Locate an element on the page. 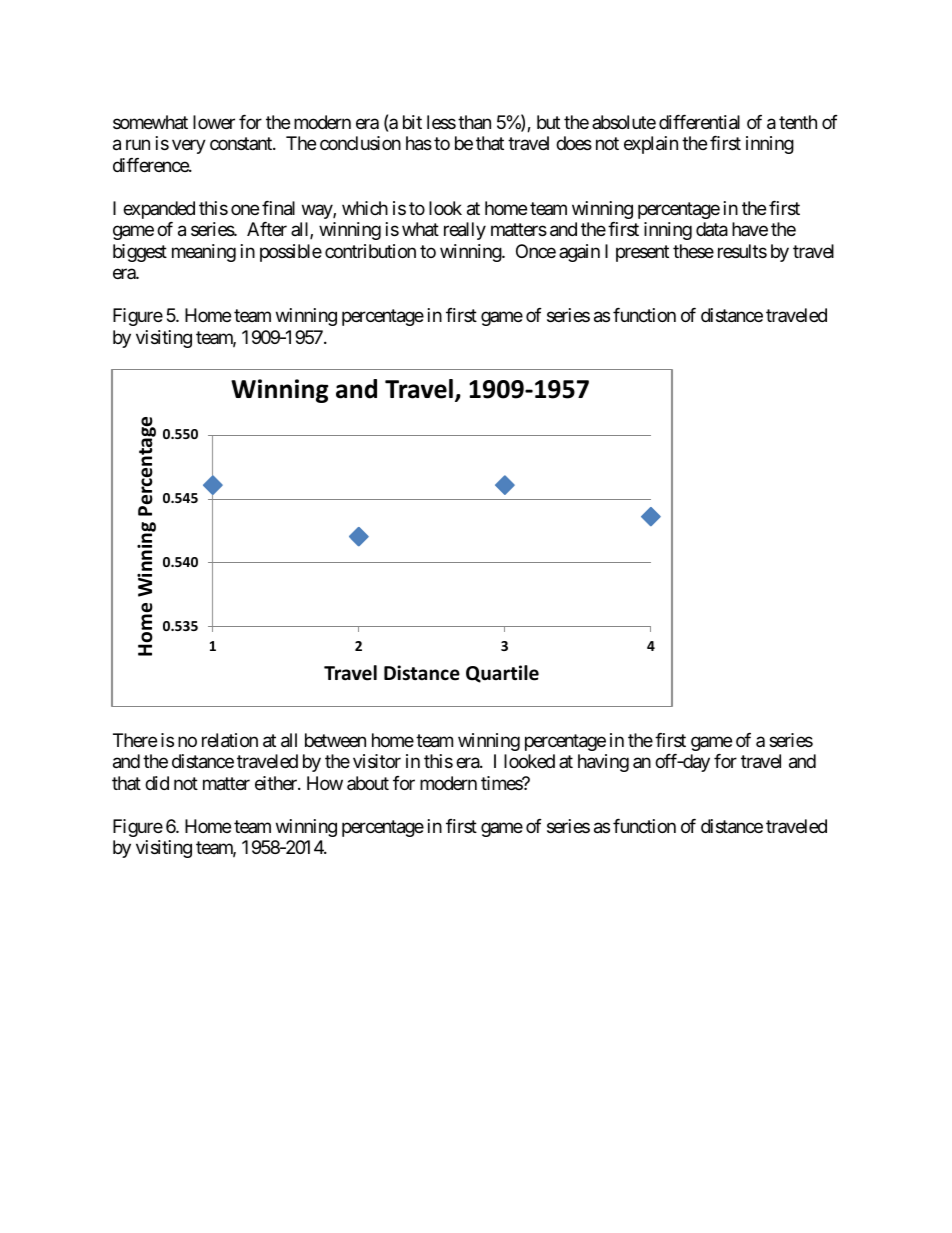 This document has width=952, height=1233. visitor is located at coordinates (377, 761).
